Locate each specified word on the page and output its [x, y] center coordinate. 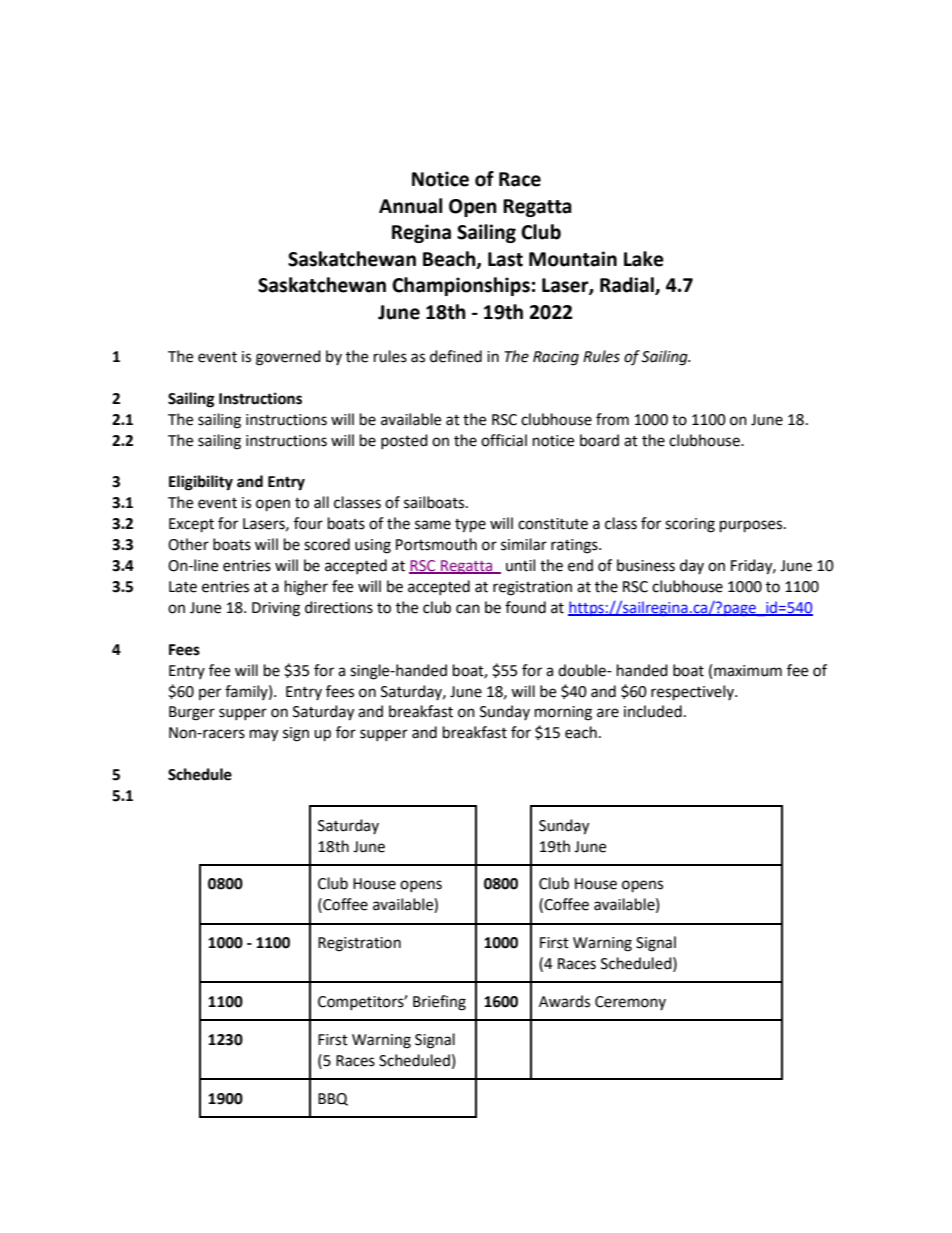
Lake [644, 259]
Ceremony [630, 1003]
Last [505, 259]
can [468, 609]
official [504, 440]
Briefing [439, 1003]
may [264, 735]
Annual [410, 206]
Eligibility [201, 483]
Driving [276, 609]
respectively [693, 693]
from [612, 419]
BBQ [333, 1099]
